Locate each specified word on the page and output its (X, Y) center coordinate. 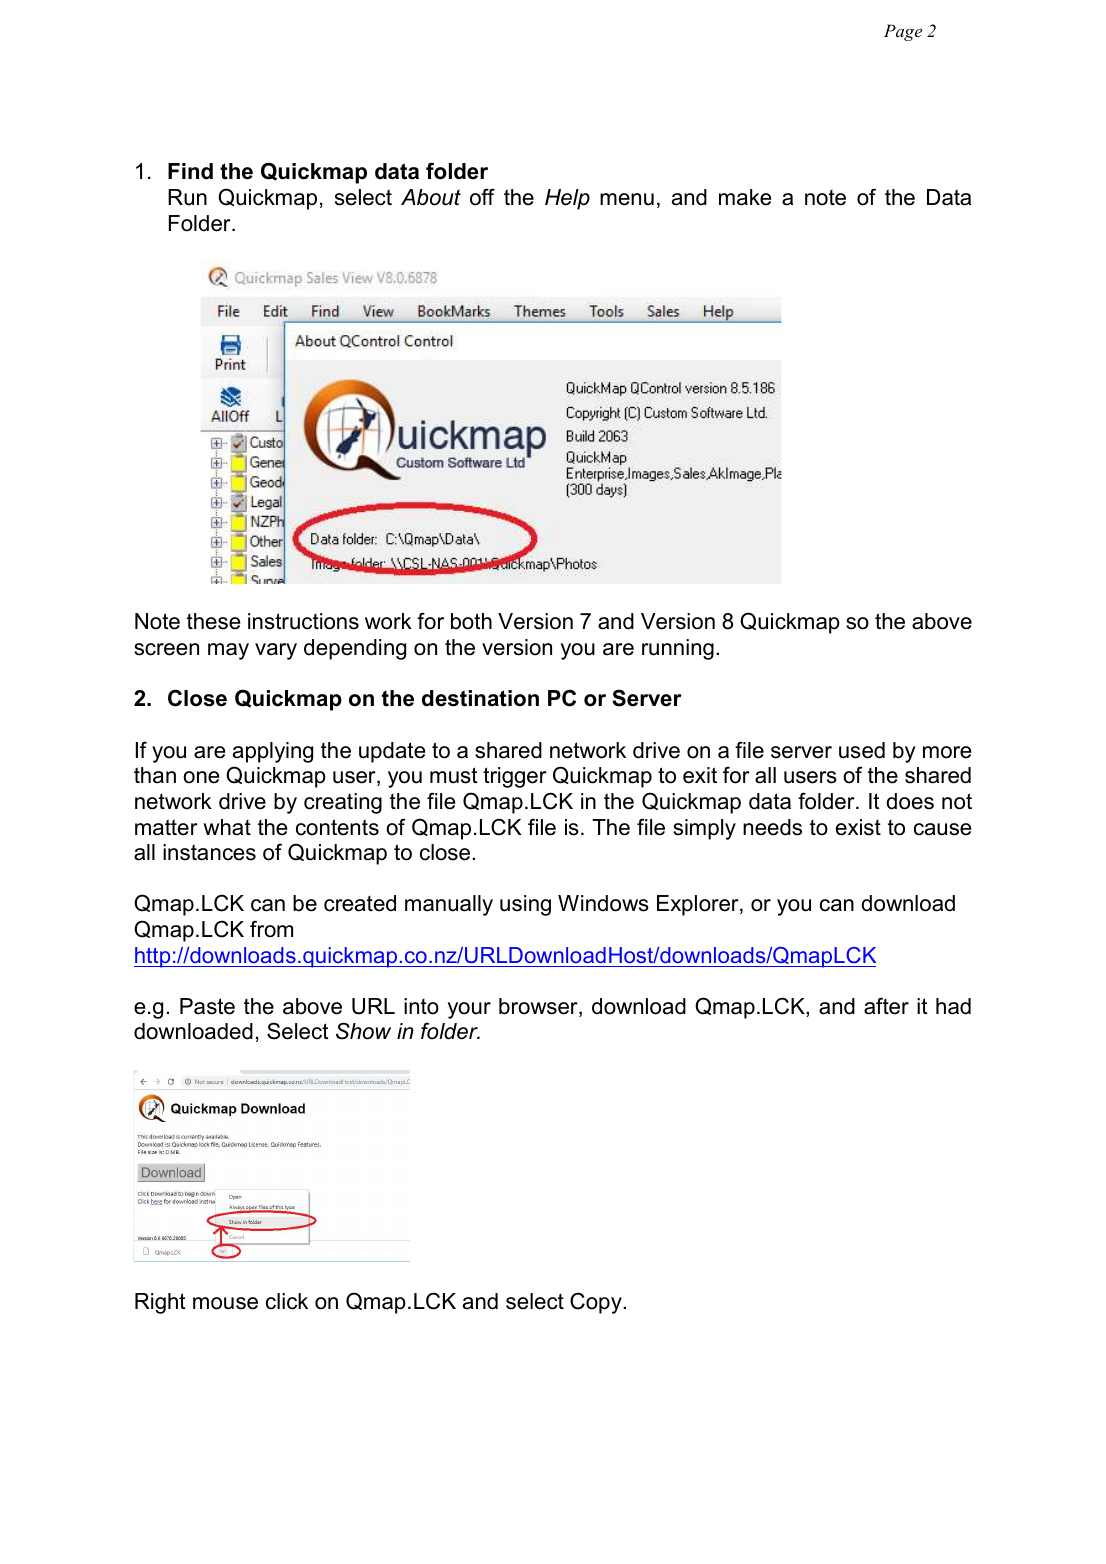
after (886, 1006)
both (471, 621)
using (525, 905)
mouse (225, 1303)
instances (209, 852)
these (213, 621)
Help (567, 199)
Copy (597, 1303)
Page (903, 32)
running (678, 649)
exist (858, 827)
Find (190, 171)
